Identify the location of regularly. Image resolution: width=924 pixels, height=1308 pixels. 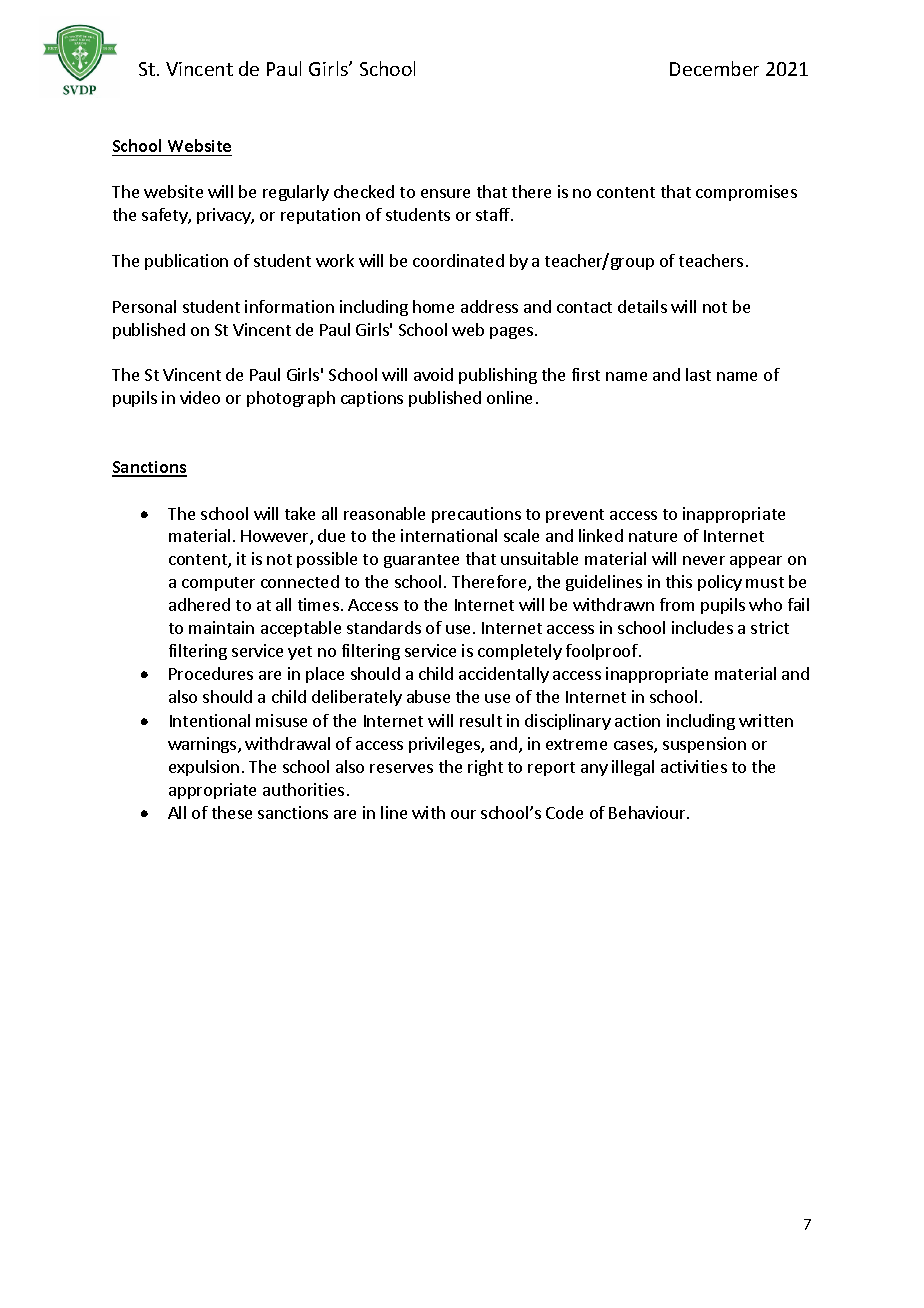
(296, 193).
